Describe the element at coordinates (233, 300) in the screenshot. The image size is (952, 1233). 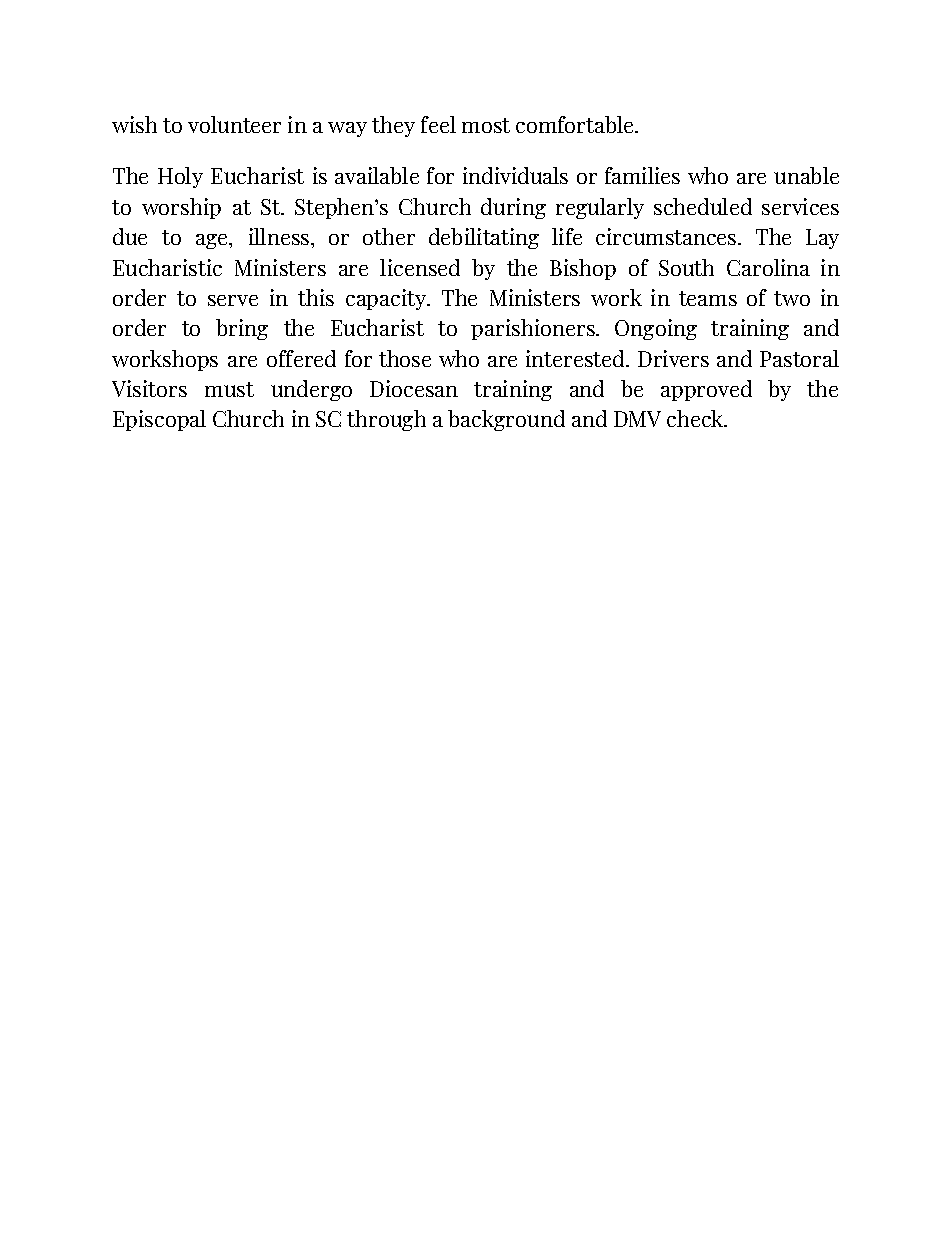
I see `serve` at that location.
